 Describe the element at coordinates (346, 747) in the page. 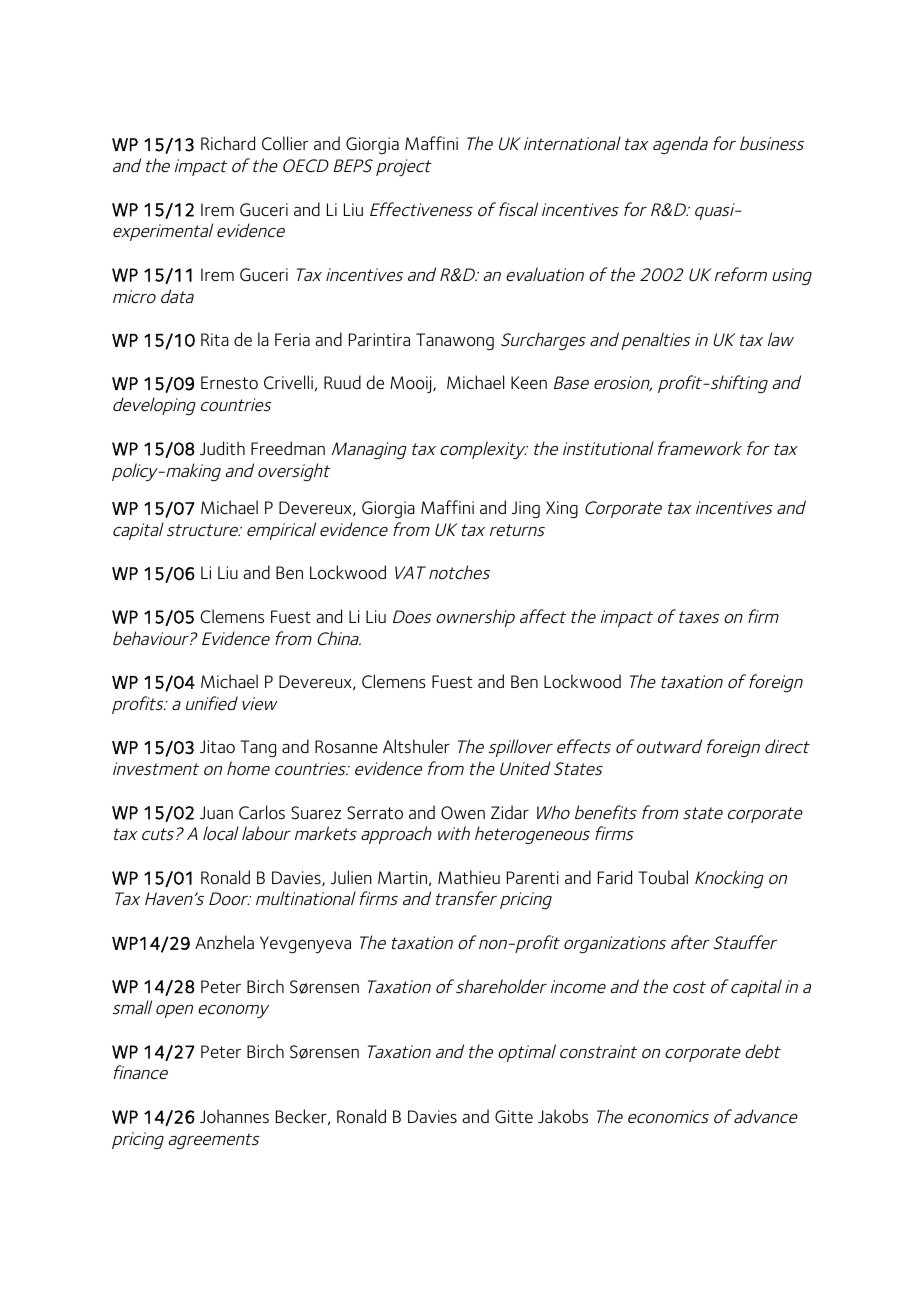

I see `Rosanne` at that location.
